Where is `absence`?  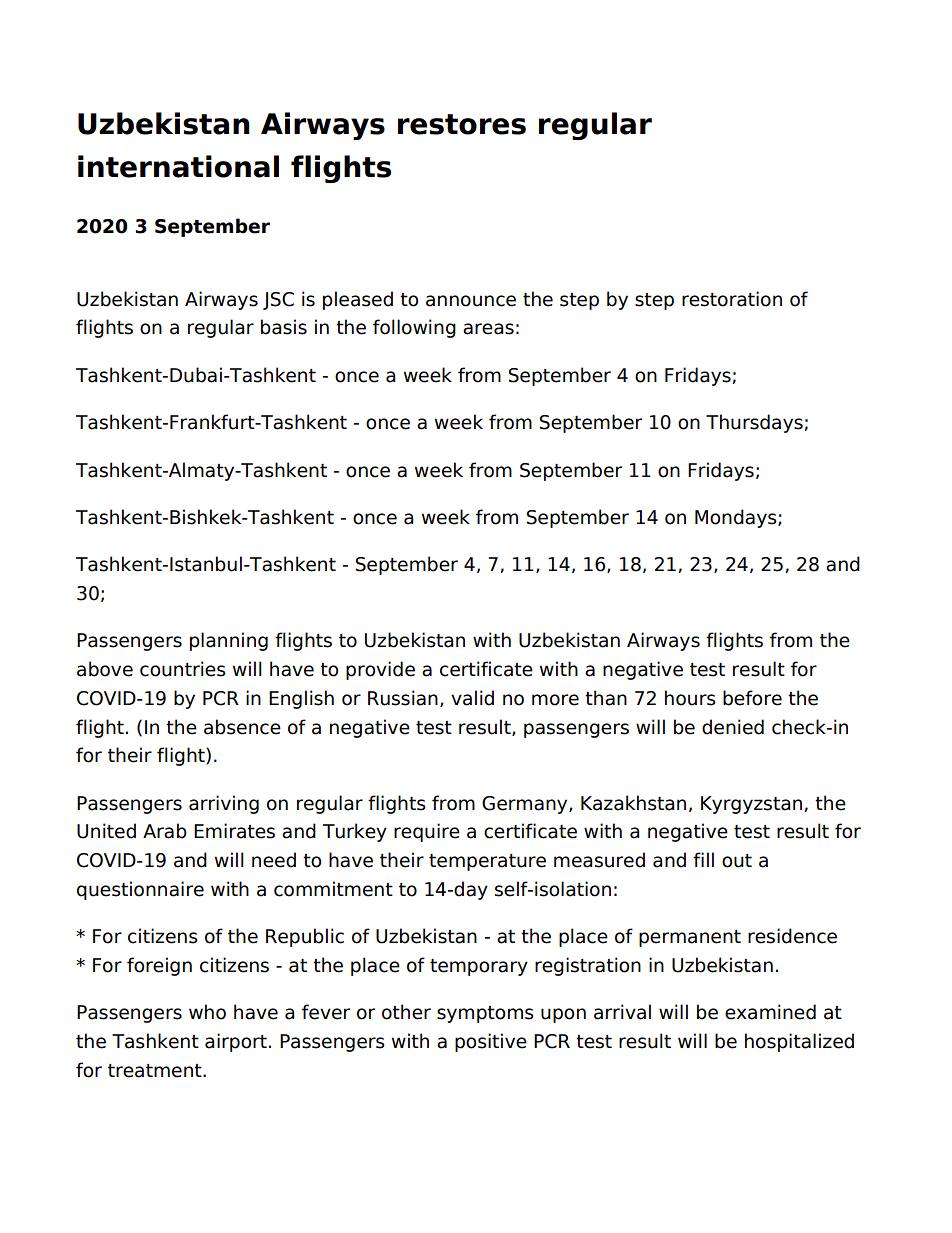 absence is located at coordinates (242, 727).
